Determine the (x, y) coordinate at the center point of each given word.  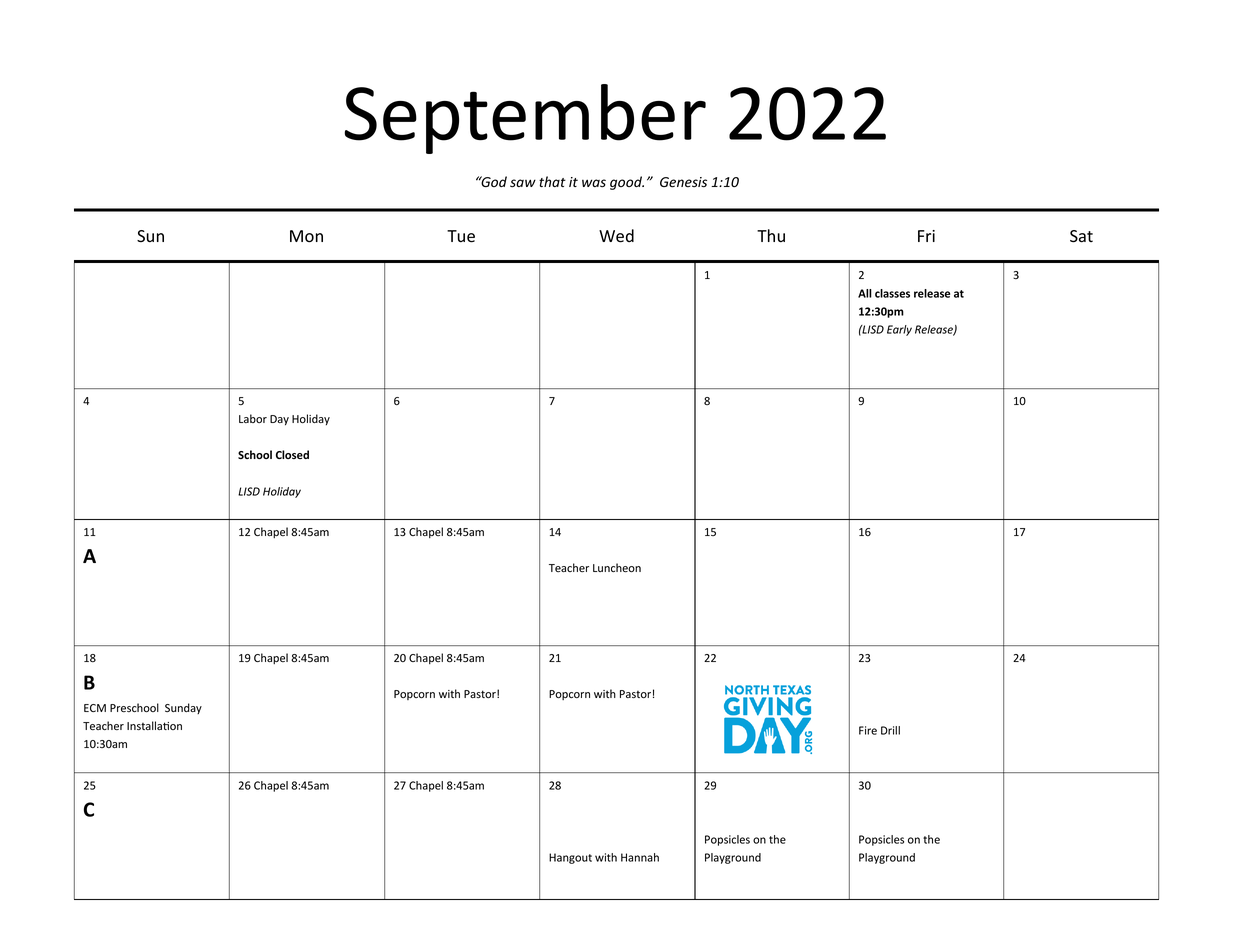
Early (899, 330)
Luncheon (617, 568)
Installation (154, 725)
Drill (890, 730)
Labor (253, 418)
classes (892, 293)
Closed (292, 454)
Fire (868, 730)
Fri (926, 236)
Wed (616, 236)
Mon (306, 236)
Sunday (183, 708)
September (525, 119)
